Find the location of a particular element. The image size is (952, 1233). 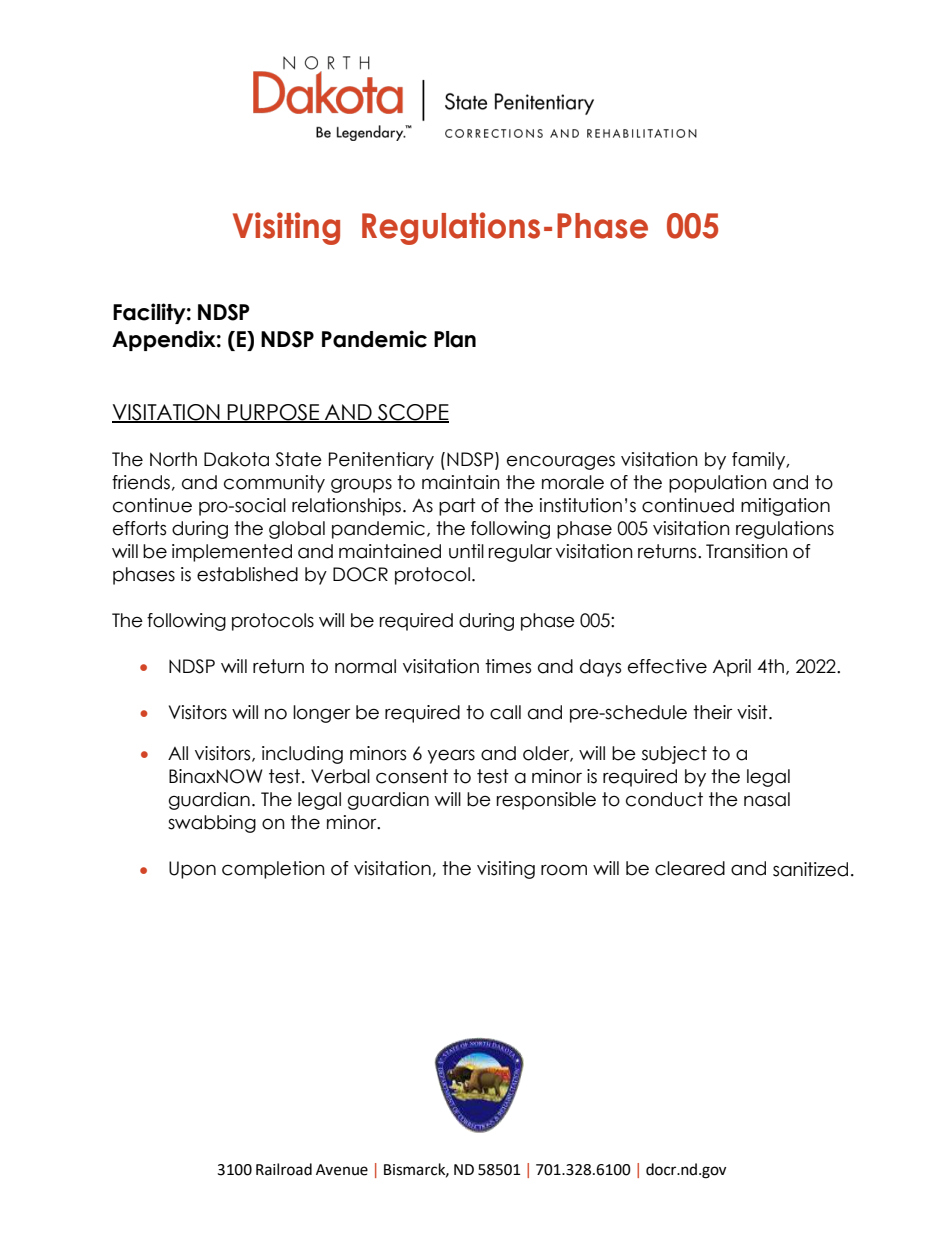

room is located at coordinates (564, 870).
